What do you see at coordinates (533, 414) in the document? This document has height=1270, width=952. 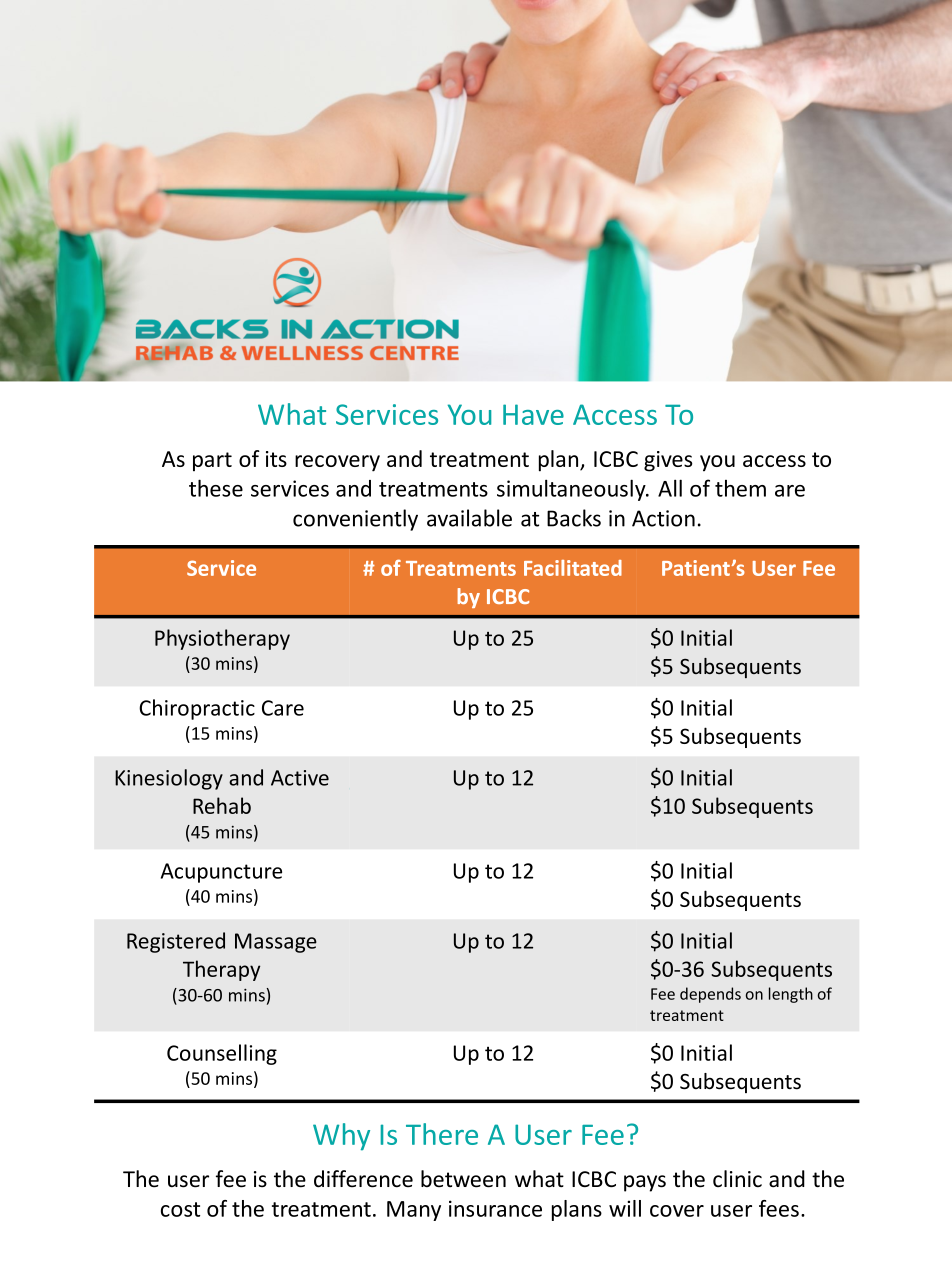 I see `Have` at bounding box center [533, 414].
